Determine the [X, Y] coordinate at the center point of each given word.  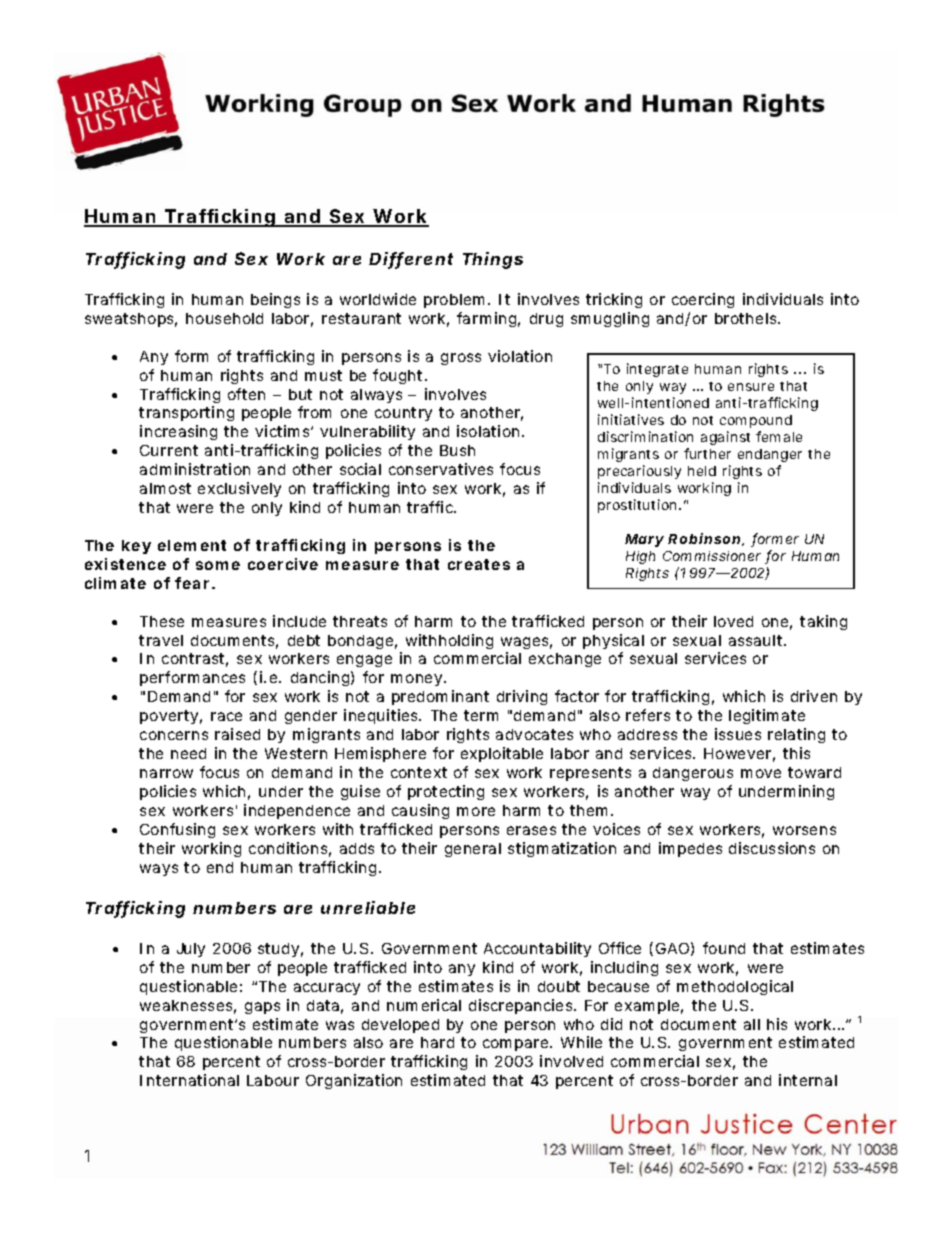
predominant [440, 697]
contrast [193, 658]
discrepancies [520, 1006]
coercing [703, 300]
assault [755, 640]
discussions [772, 848]
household [224, 318]
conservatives [441, 469]
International [189, 1080]
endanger [770, 455]
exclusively [239, 489]
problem [453, 301]
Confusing [177, 830]
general [473, 850]
